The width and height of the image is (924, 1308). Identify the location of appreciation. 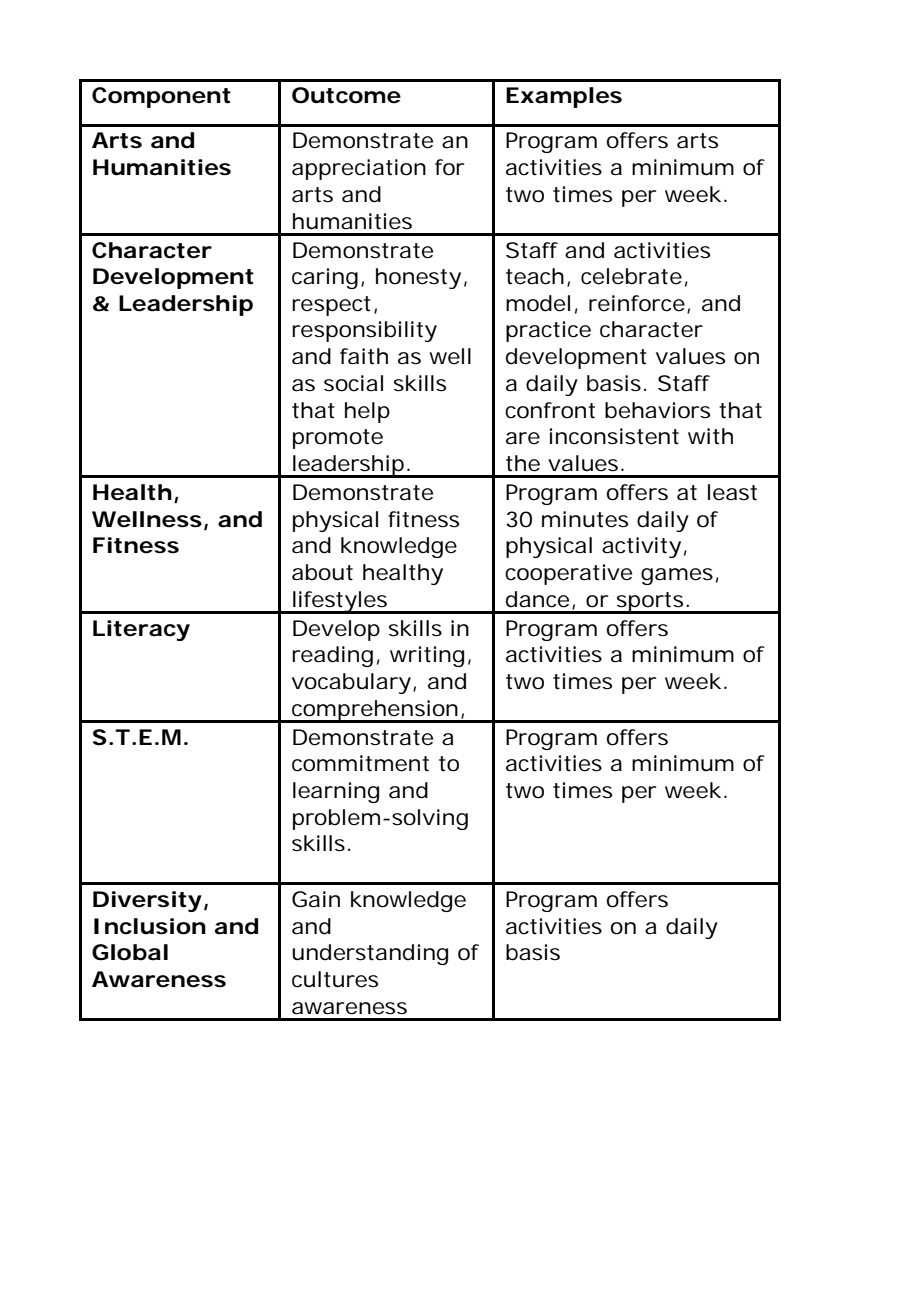
(359, 169).
